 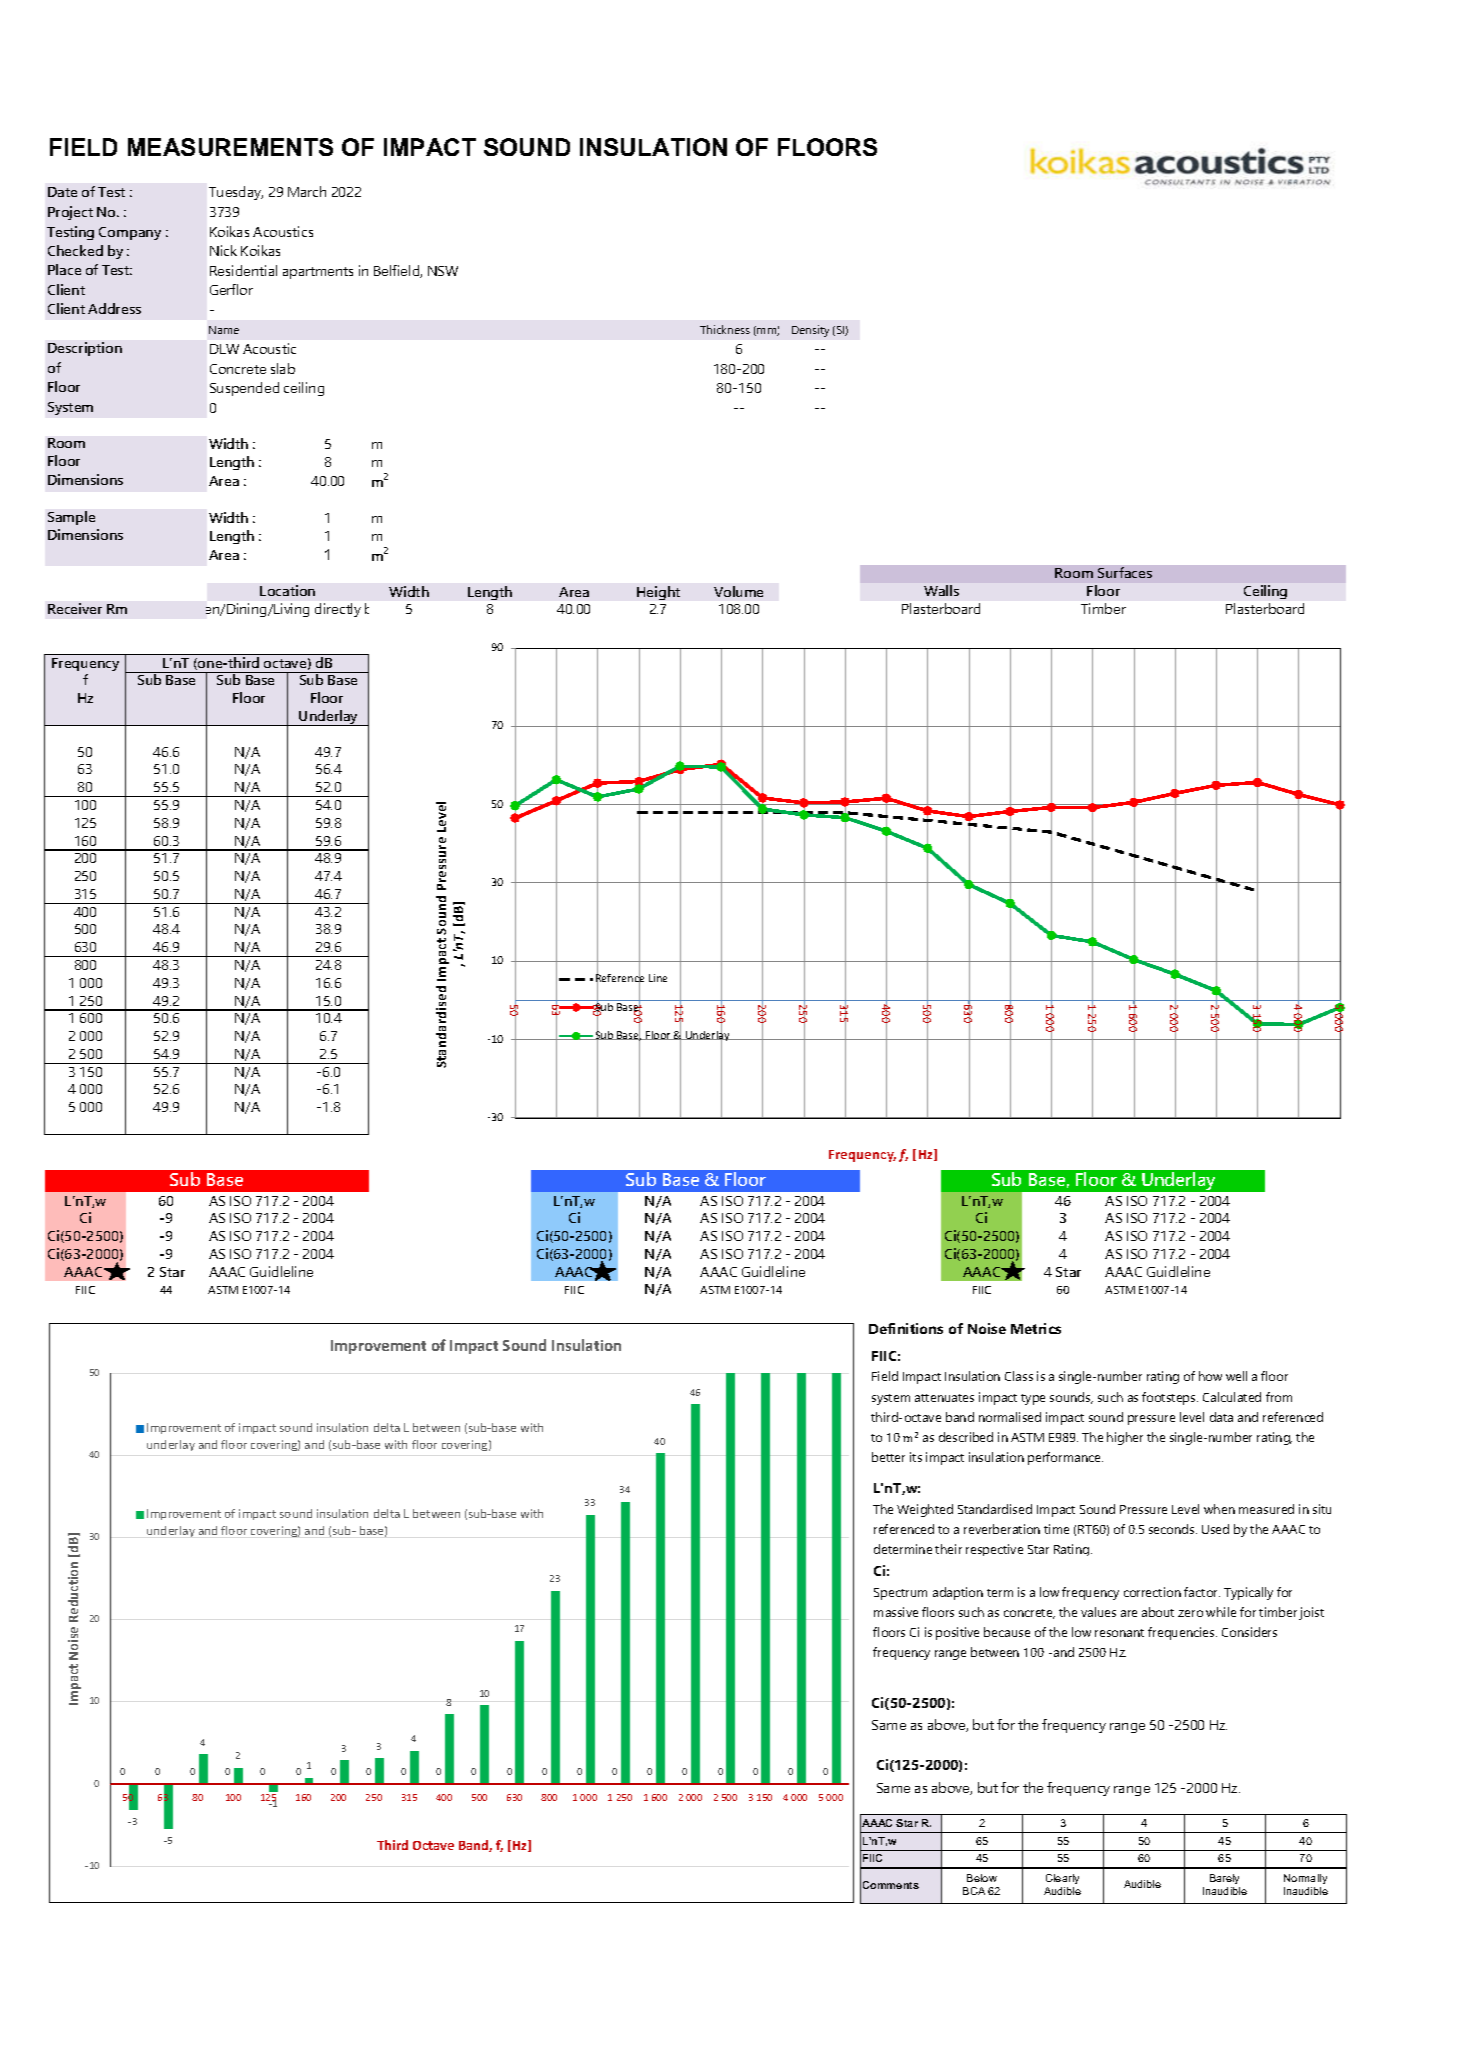 What do you see at coordinates (906, 1328) in the page?
I see `Definitions` at bounding box center [906, 1328].
